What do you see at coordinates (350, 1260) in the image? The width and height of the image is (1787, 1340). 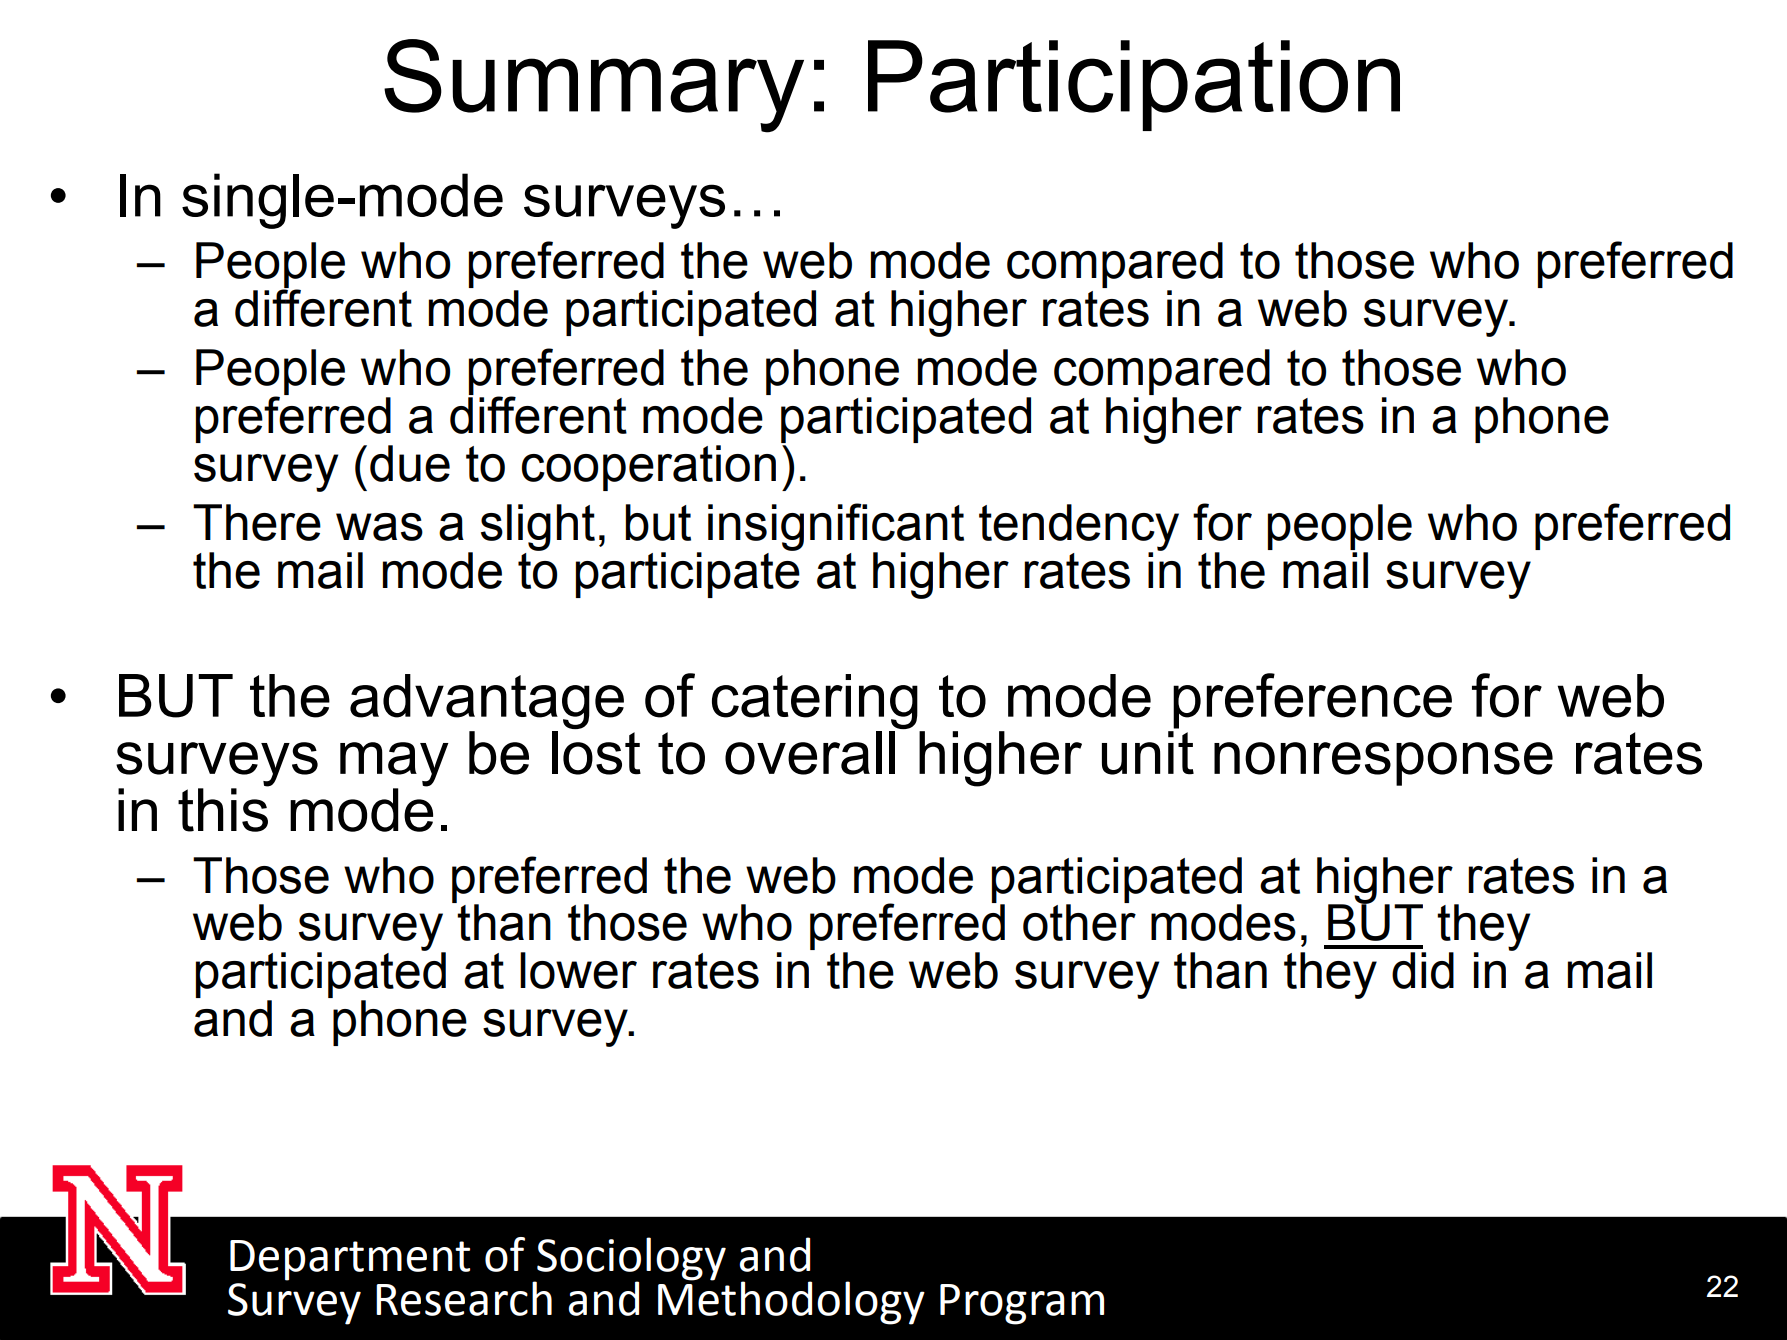 I see `Department` at bounding box center [350, 1260].
